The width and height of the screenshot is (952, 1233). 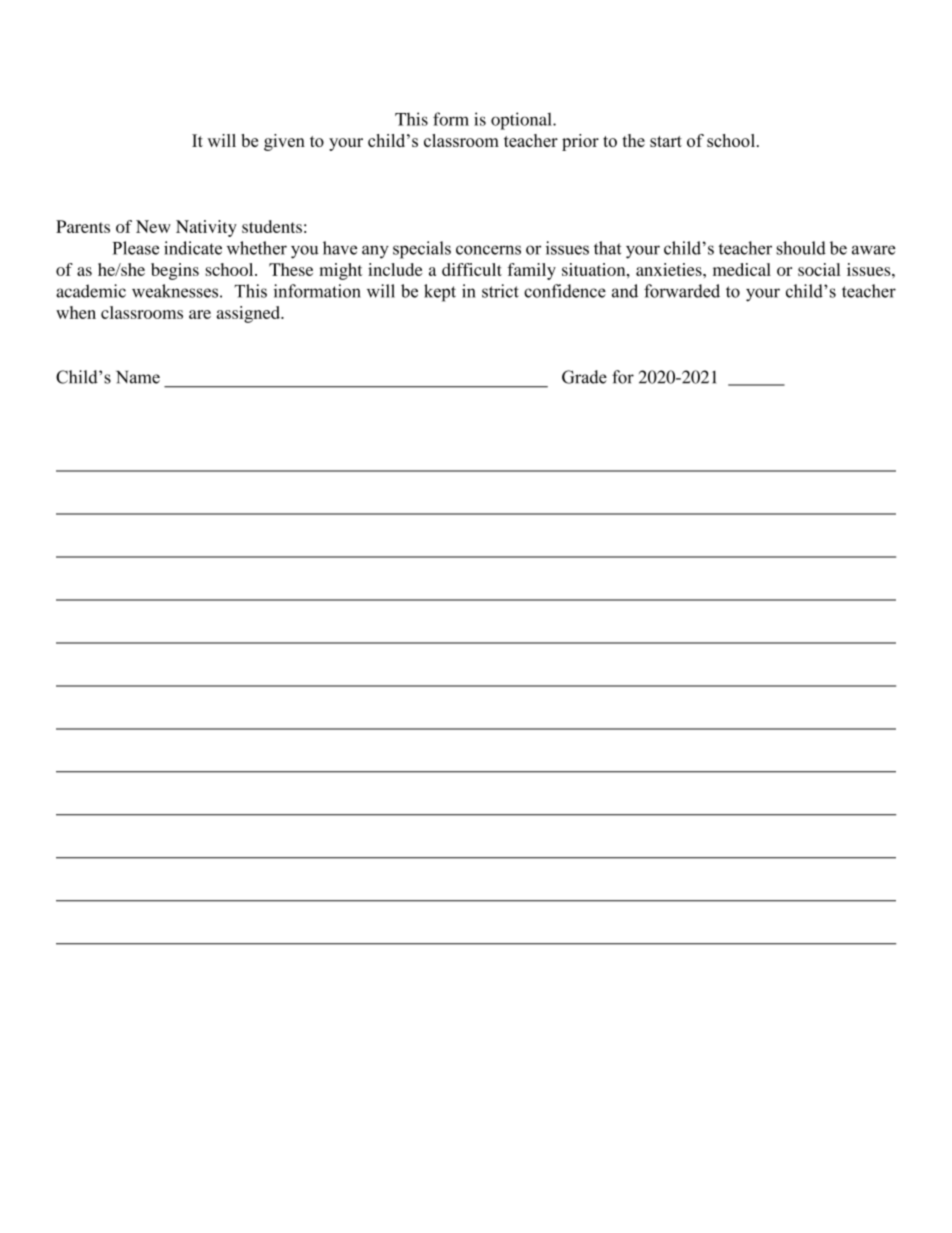 What do you see at coordinates (488, 250) in the screenshot?
I see `concerns` at bounding box center [488, 250].
